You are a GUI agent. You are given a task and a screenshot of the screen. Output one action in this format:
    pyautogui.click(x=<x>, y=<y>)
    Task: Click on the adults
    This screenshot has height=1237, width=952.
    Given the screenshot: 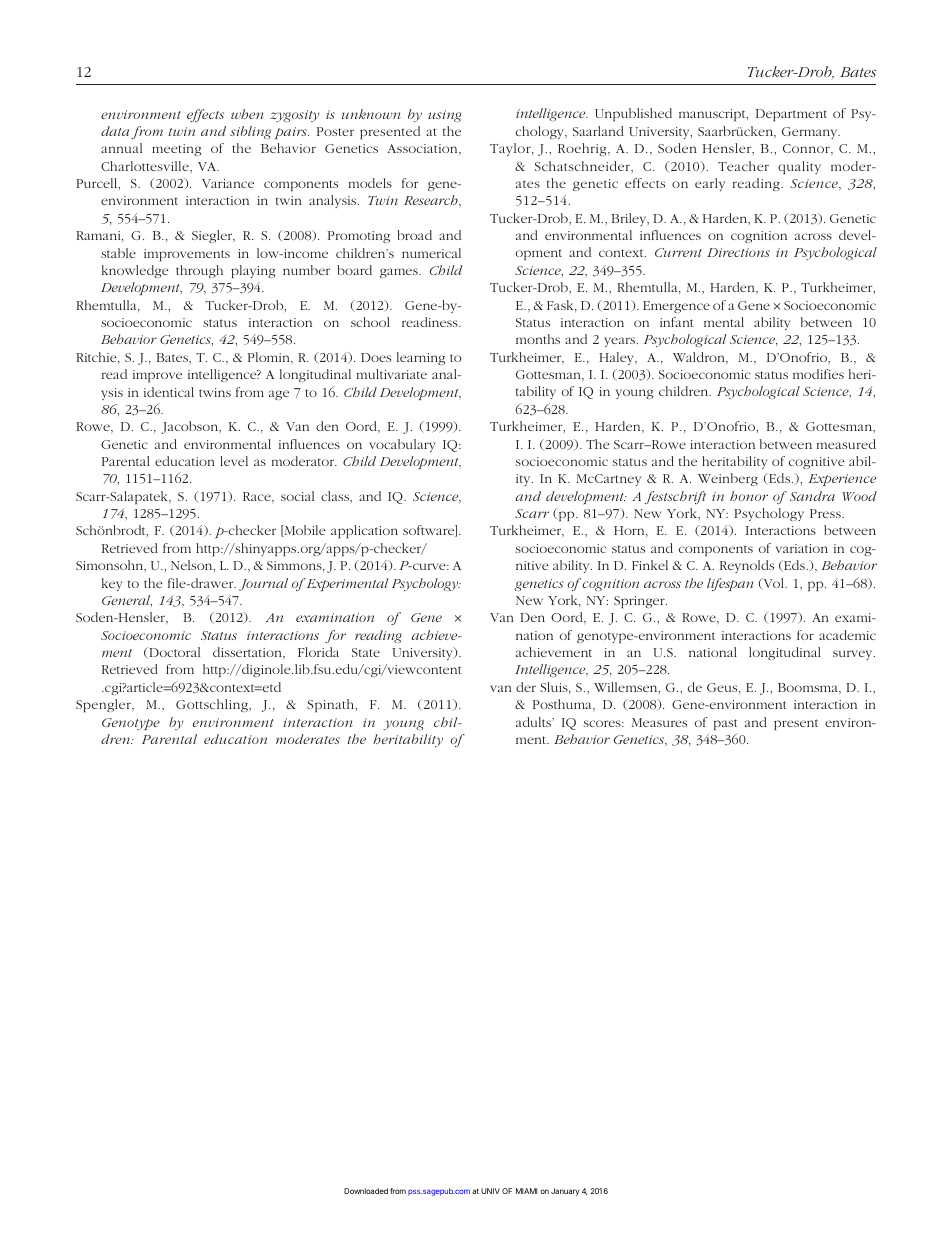 What is the action you would take?
    pyautogui.click(x=535, y=722)
